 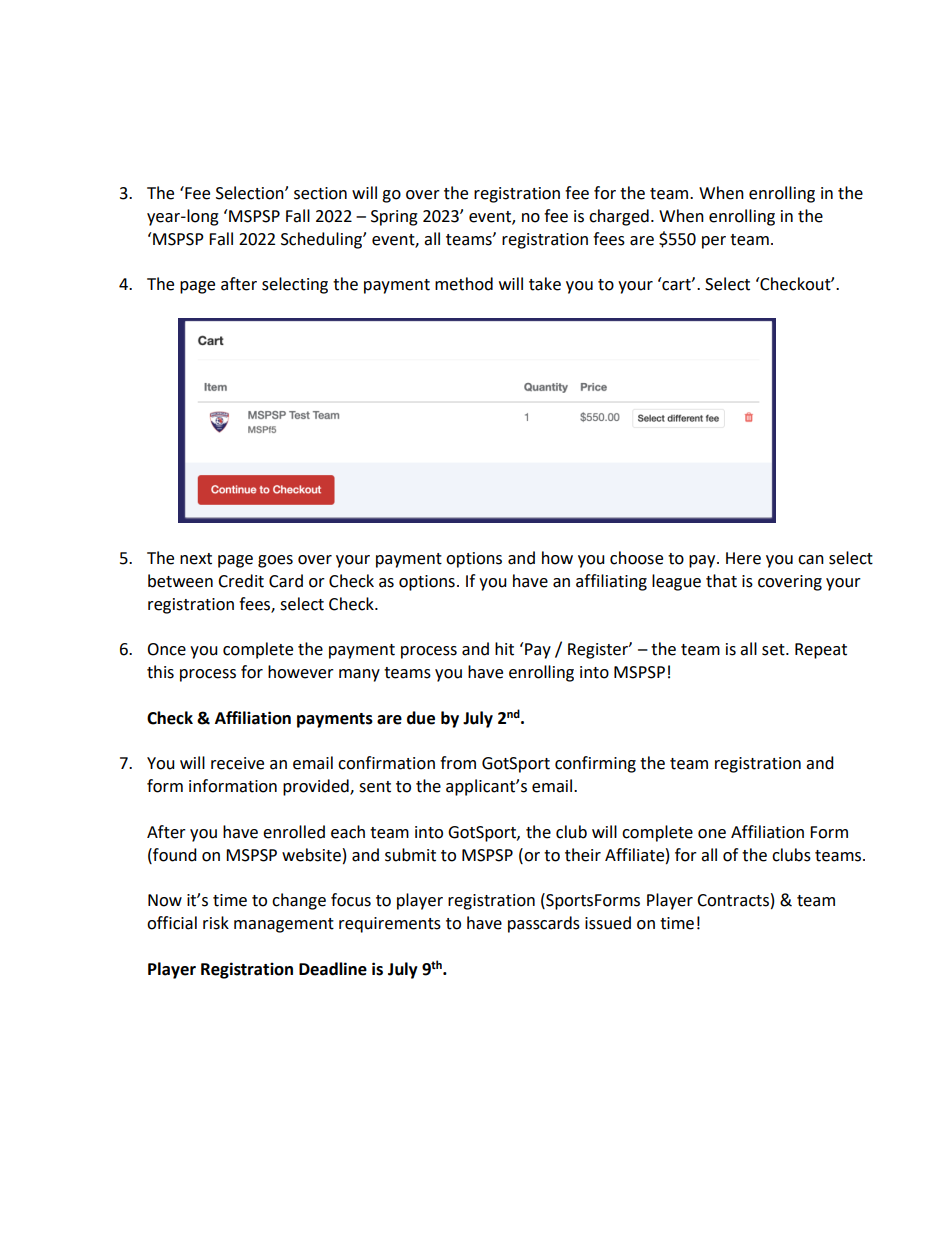 I want to click on next, so click(x=196, y=559).
